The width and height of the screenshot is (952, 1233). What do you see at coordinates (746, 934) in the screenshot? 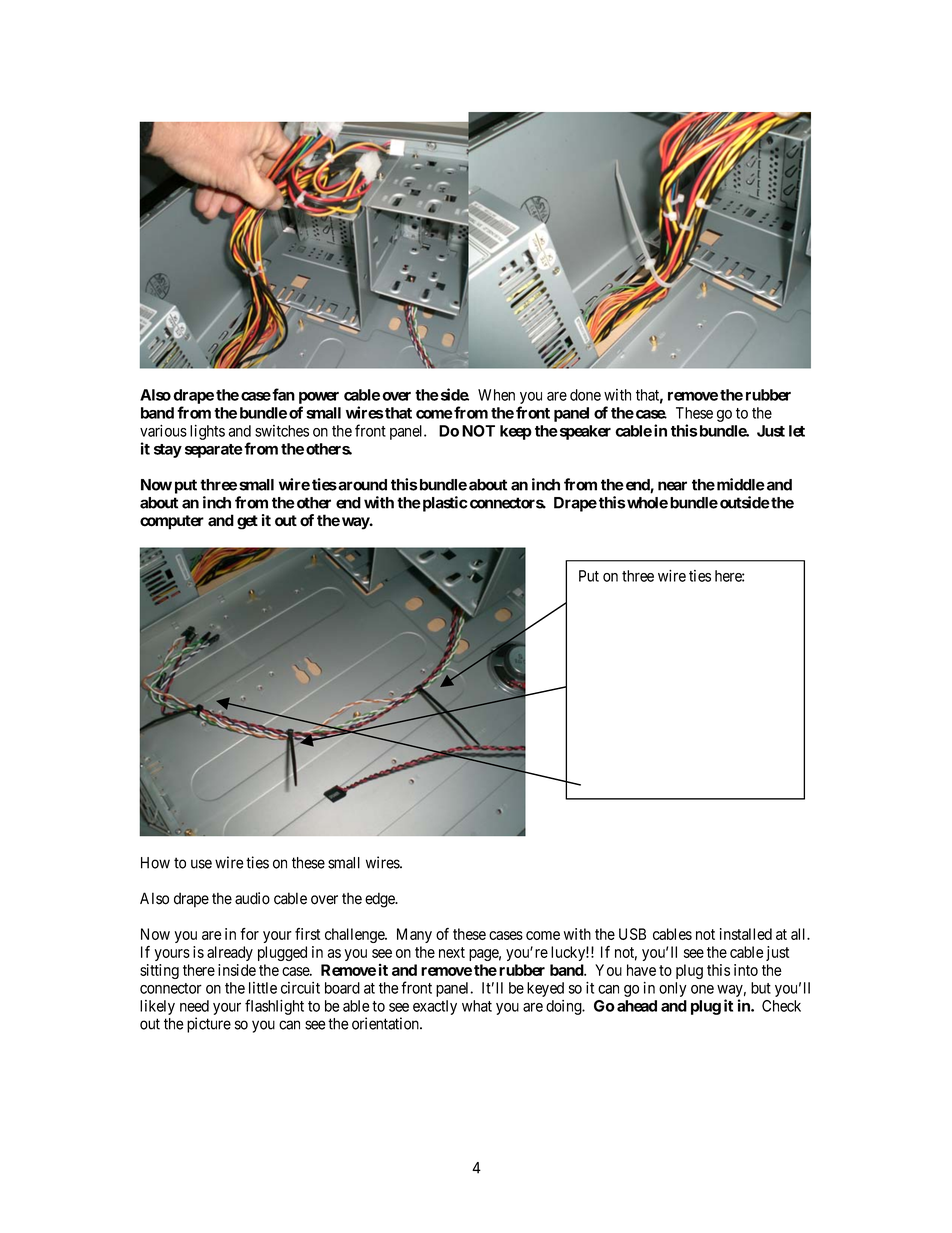
I see `installed` at bounding box center [746, 934].
